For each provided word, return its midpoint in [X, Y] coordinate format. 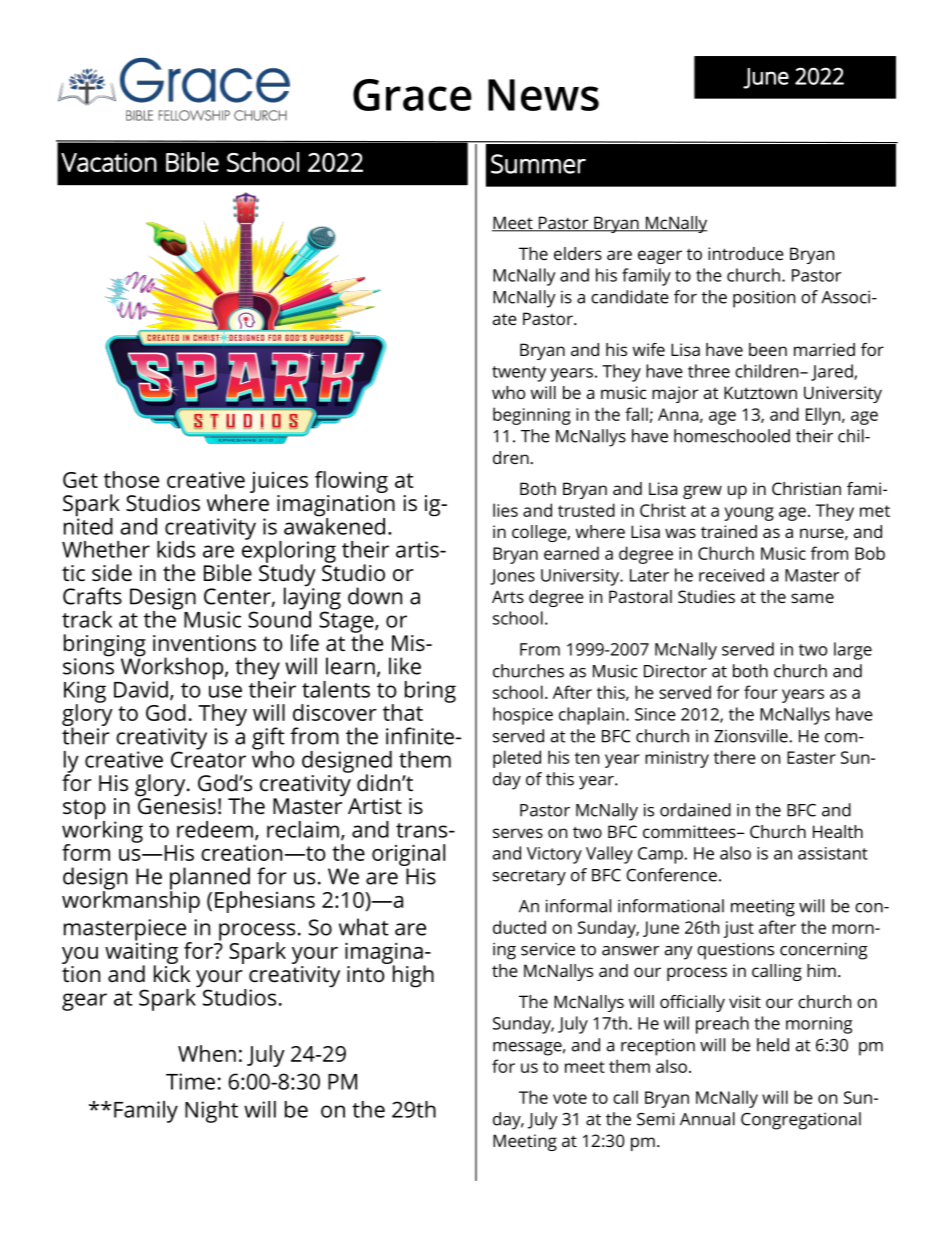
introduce [746, 253]
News [543, 95]
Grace [412, 95]
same [812, 598]
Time [190, 1081]
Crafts [92, 596]
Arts [508, 596]
